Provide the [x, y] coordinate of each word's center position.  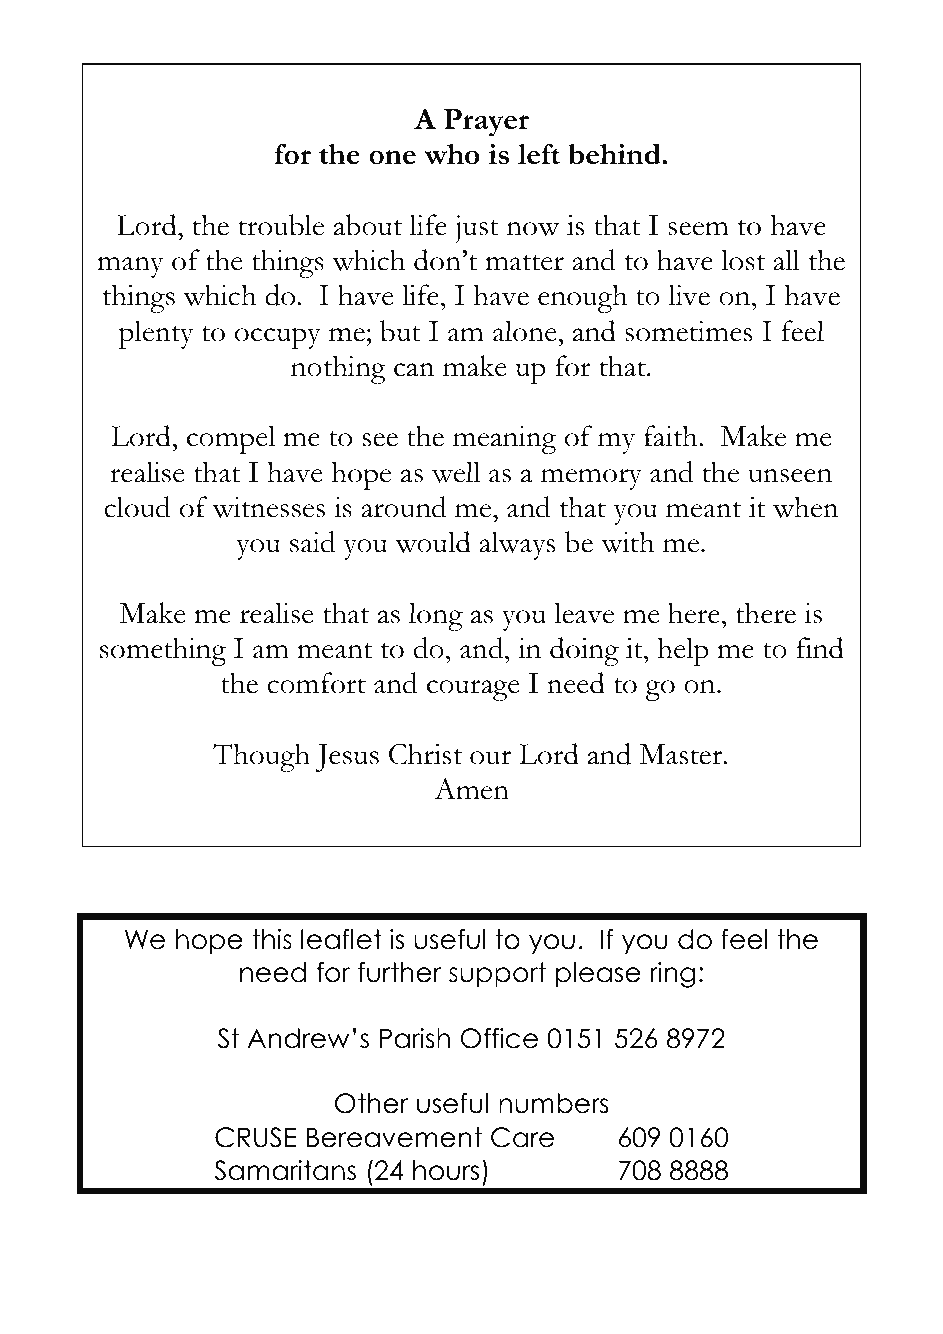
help [683, 651]
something [163, 651]
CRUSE [256, 1137]
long [436, 616]
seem [698, 229]
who [452, 154]
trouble [281, 225]
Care [522, 1137]
